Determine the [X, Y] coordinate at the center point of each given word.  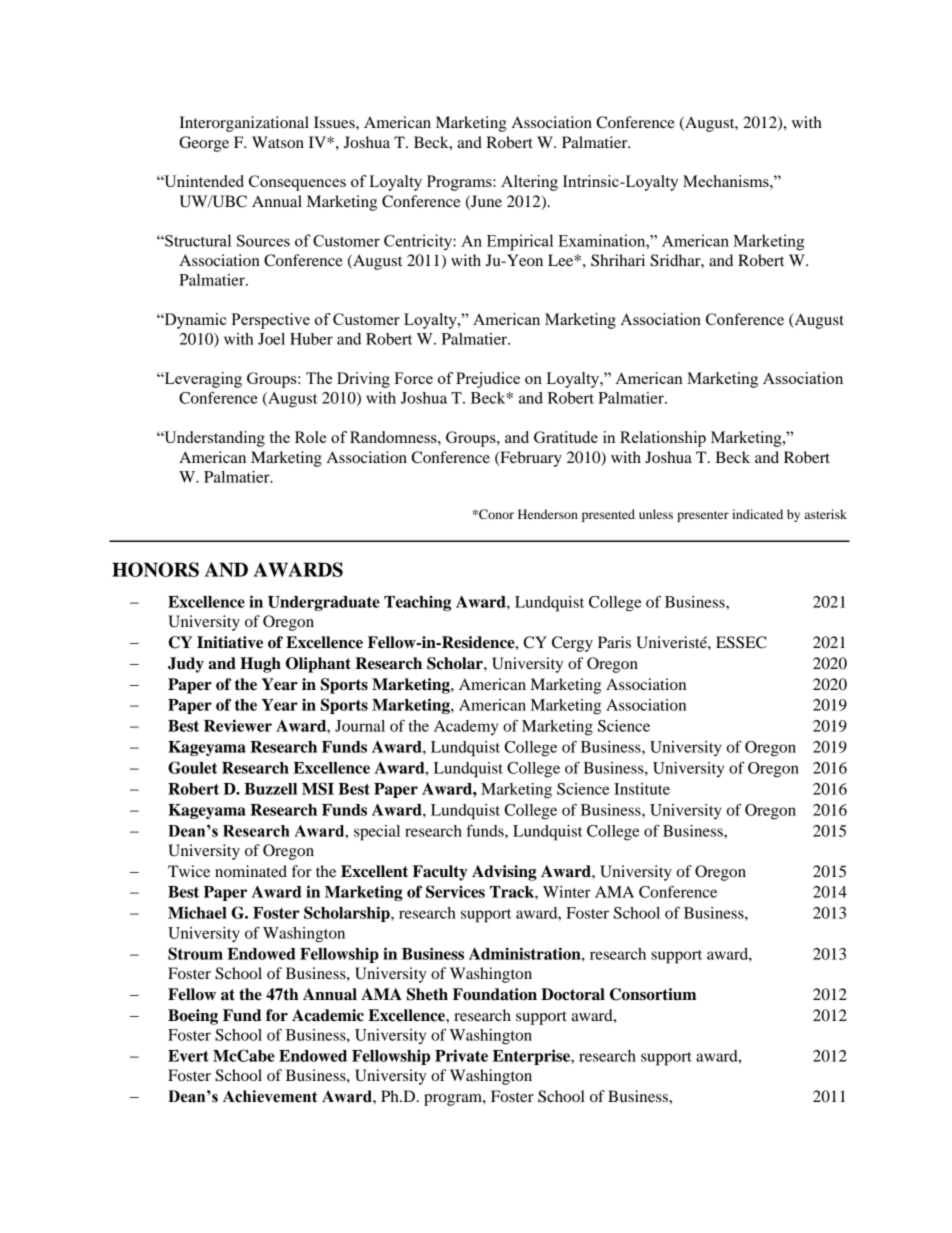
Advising [504, 873]
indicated [757, 514]
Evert [188, 1056]
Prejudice [488, 380]
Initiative [230, 642]
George [204, 144]
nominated [251, 871]
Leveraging [202, 380]
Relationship [663, 439]
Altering [529, 183]
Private [461, 1055]
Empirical [520, 242]
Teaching [417, 603]
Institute [642, 789]
